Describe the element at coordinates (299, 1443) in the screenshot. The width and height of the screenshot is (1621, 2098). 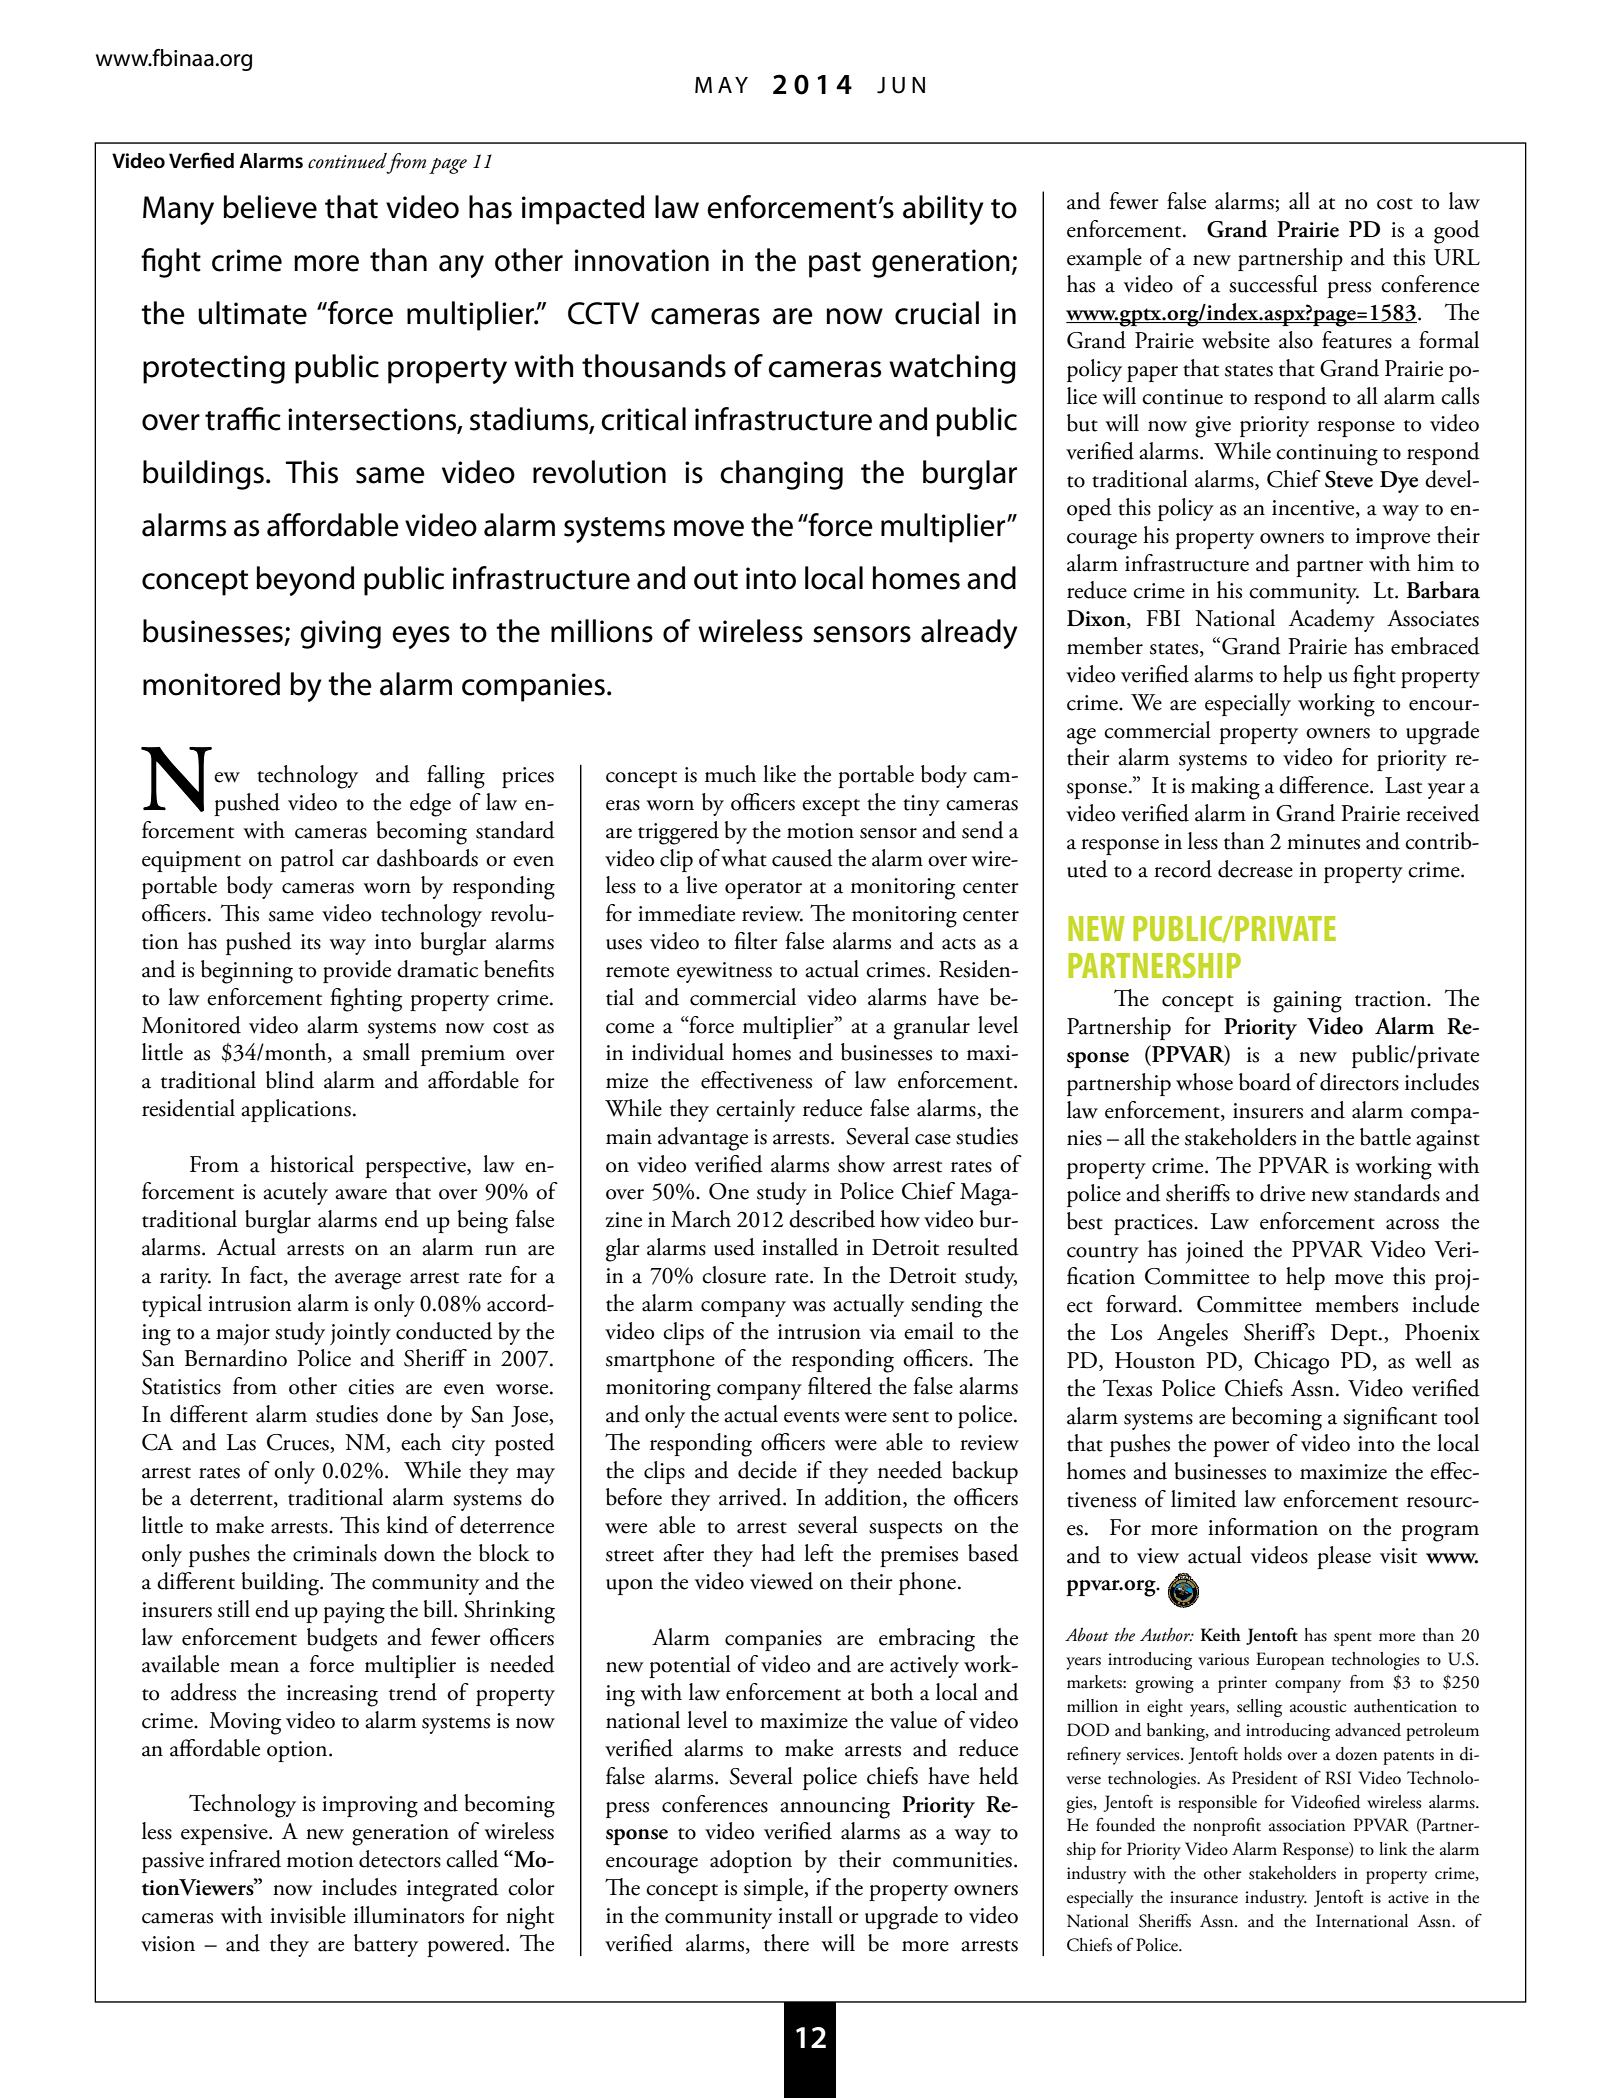
I see `Cruces` at that location.
